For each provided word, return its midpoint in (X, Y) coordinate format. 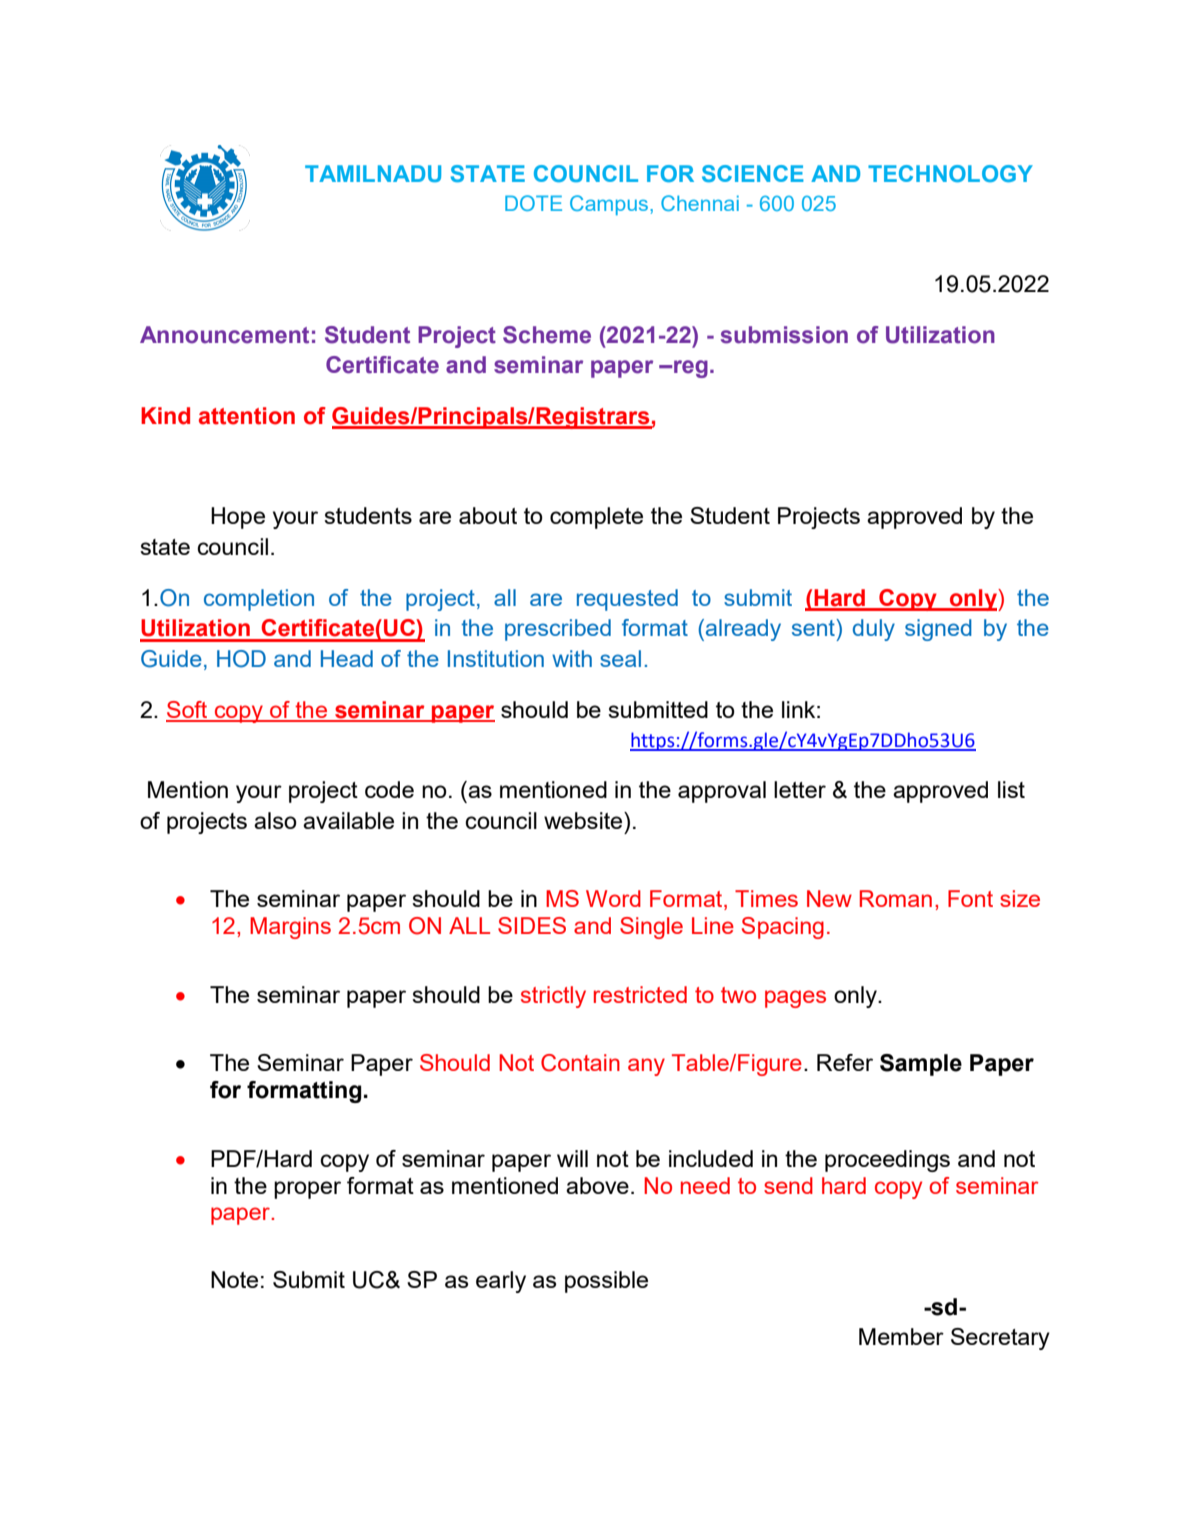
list (1011, 789)
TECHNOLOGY (950, 173)
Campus (610, 205)
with (572, 658)
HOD (241, 659)
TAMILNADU (373, 173)
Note (234, 1279)
